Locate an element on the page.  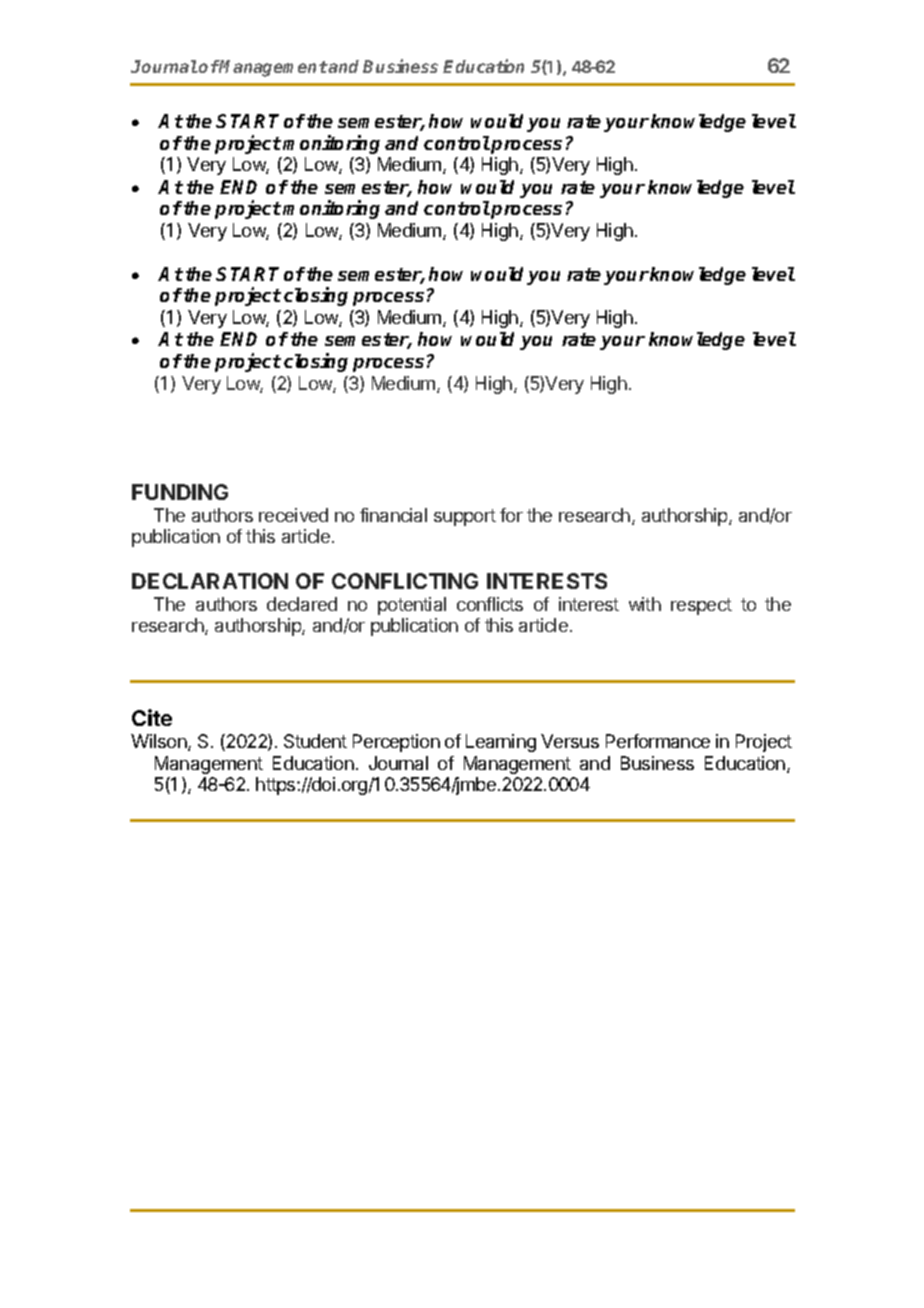
with is located at coordinates (645, 604).
